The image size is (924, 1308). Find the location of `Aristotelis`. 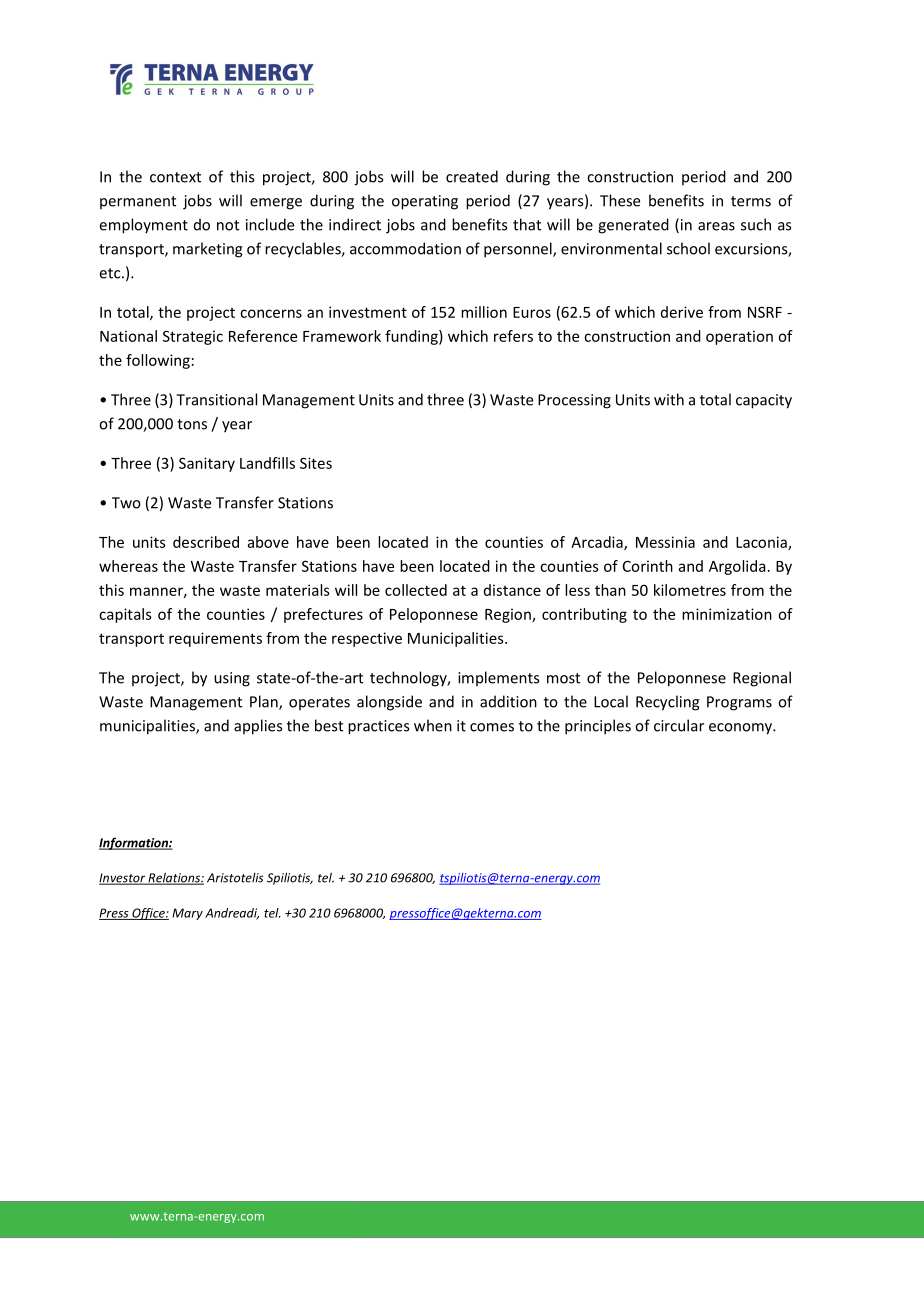

Aristotelis is located at coordinates (235, 878).
